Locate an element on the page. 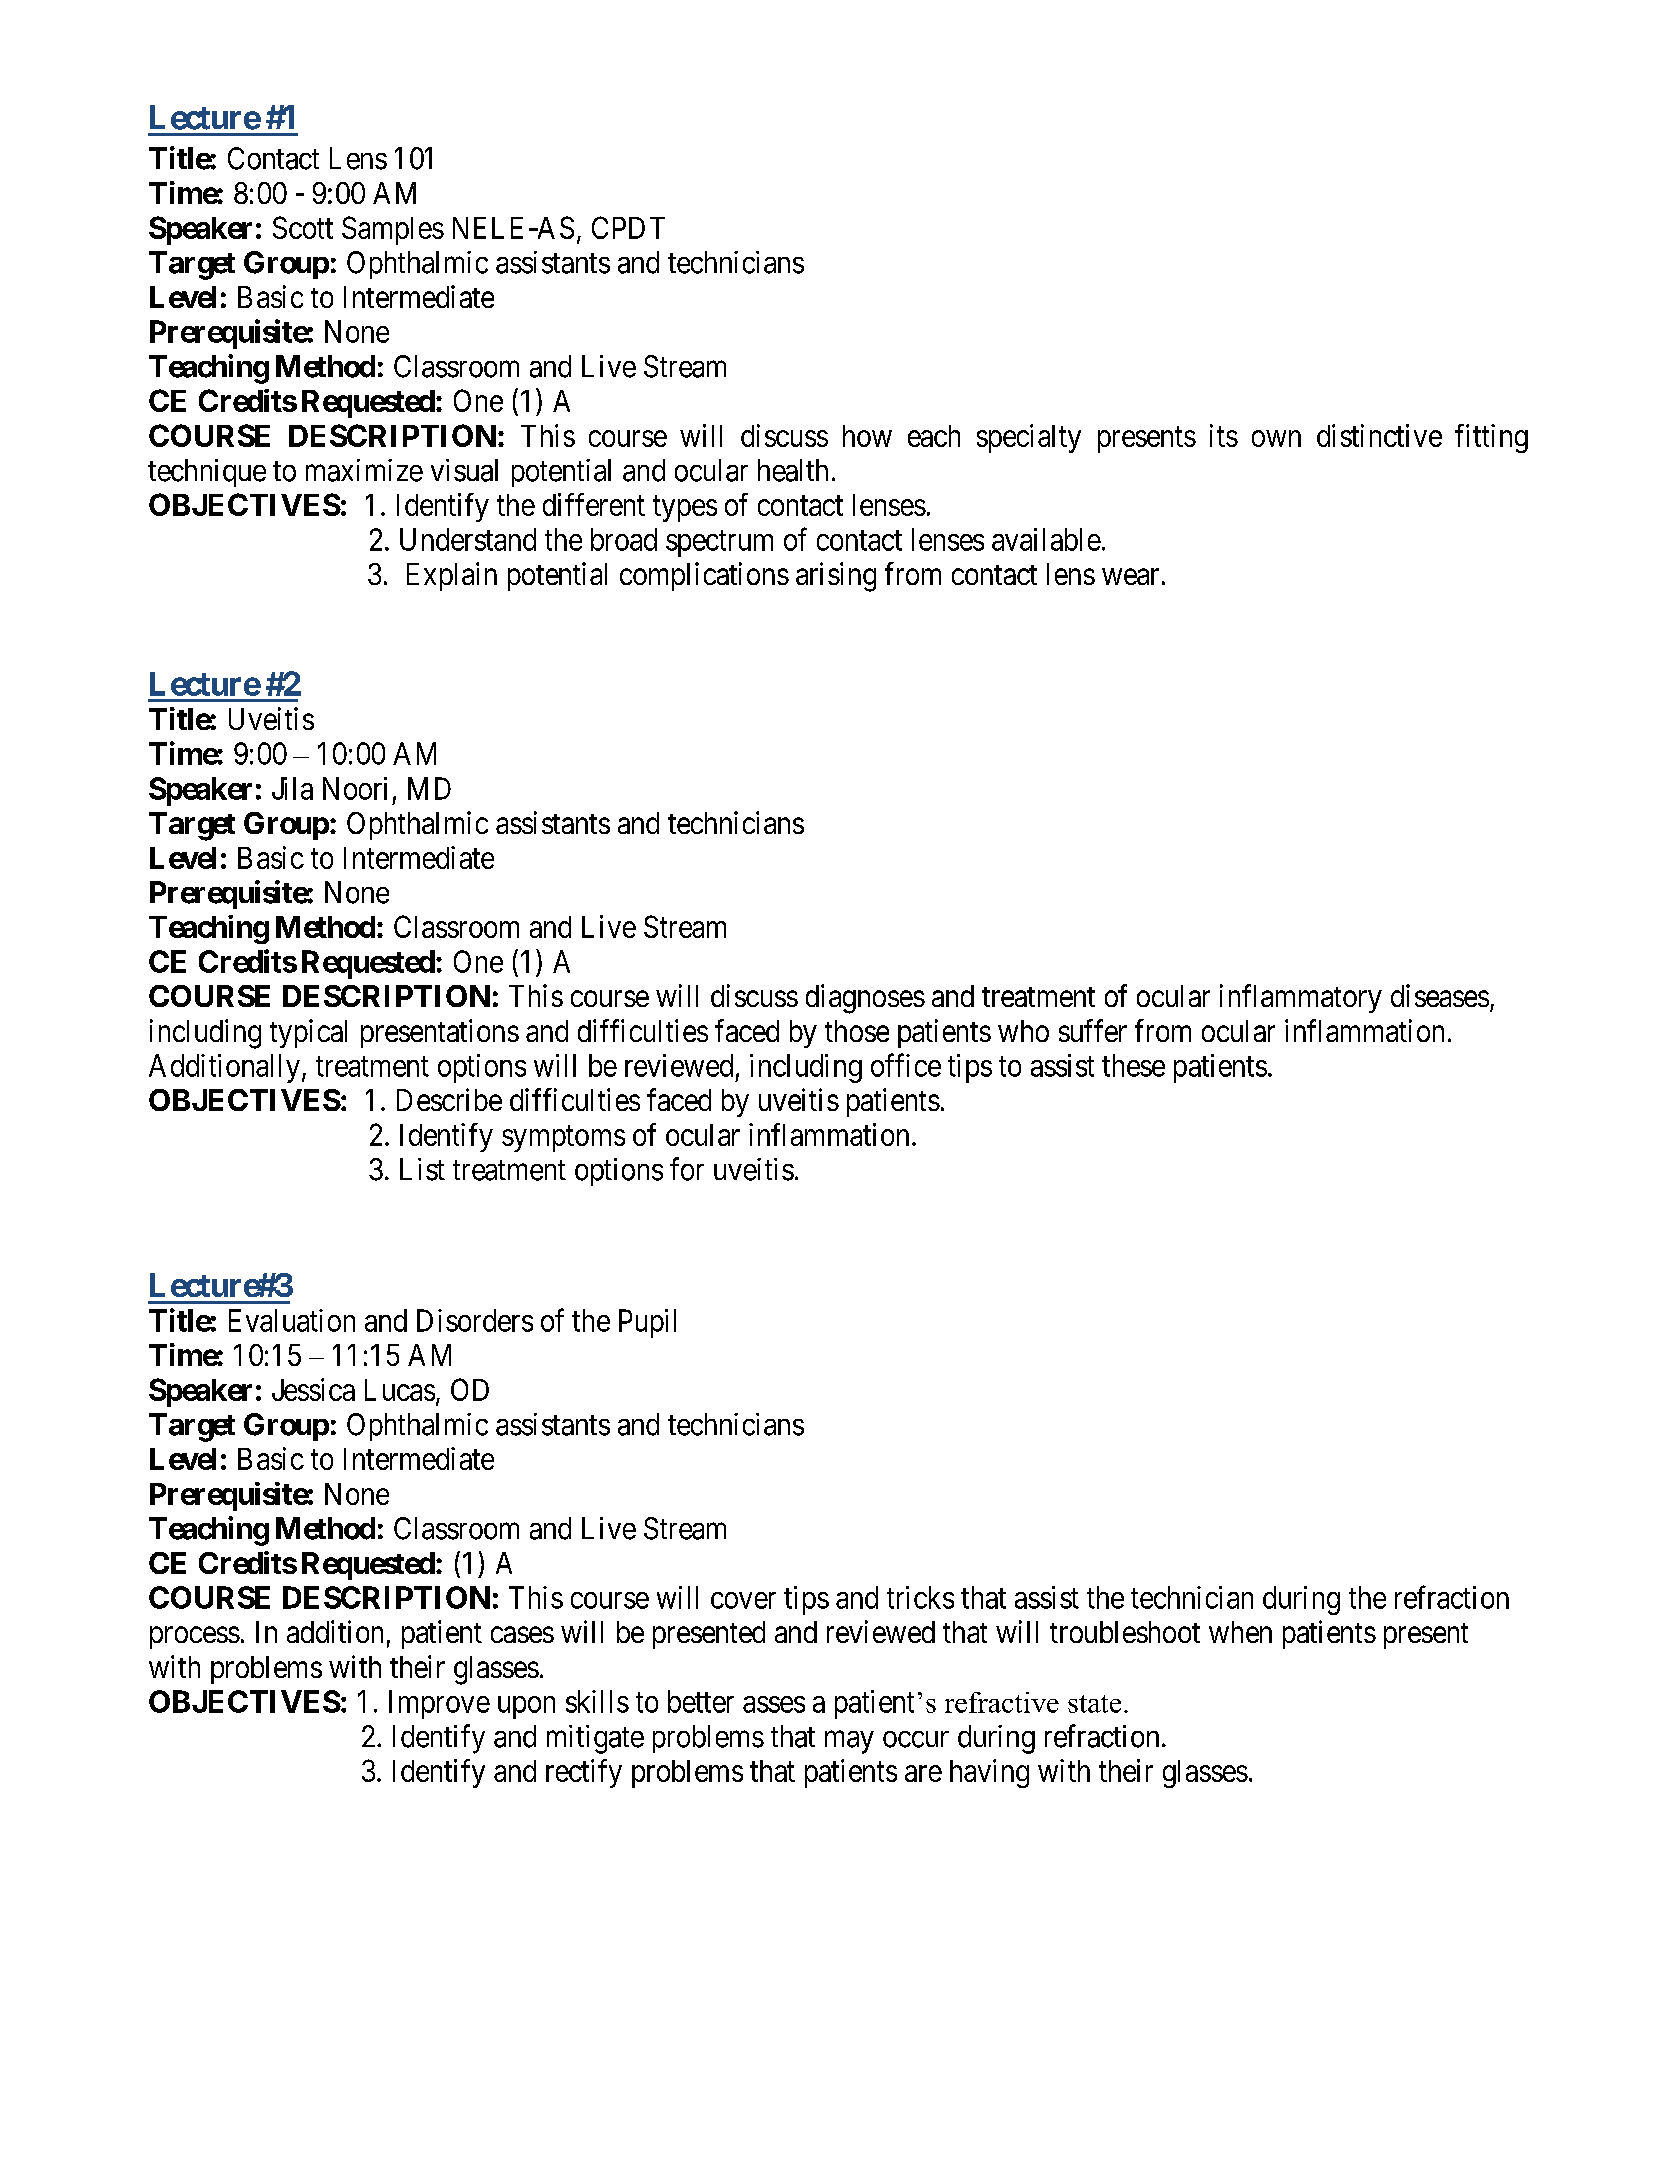 The width and height of the page is (1676, 2169). diagnoses is located at coordinates (865, 999).
